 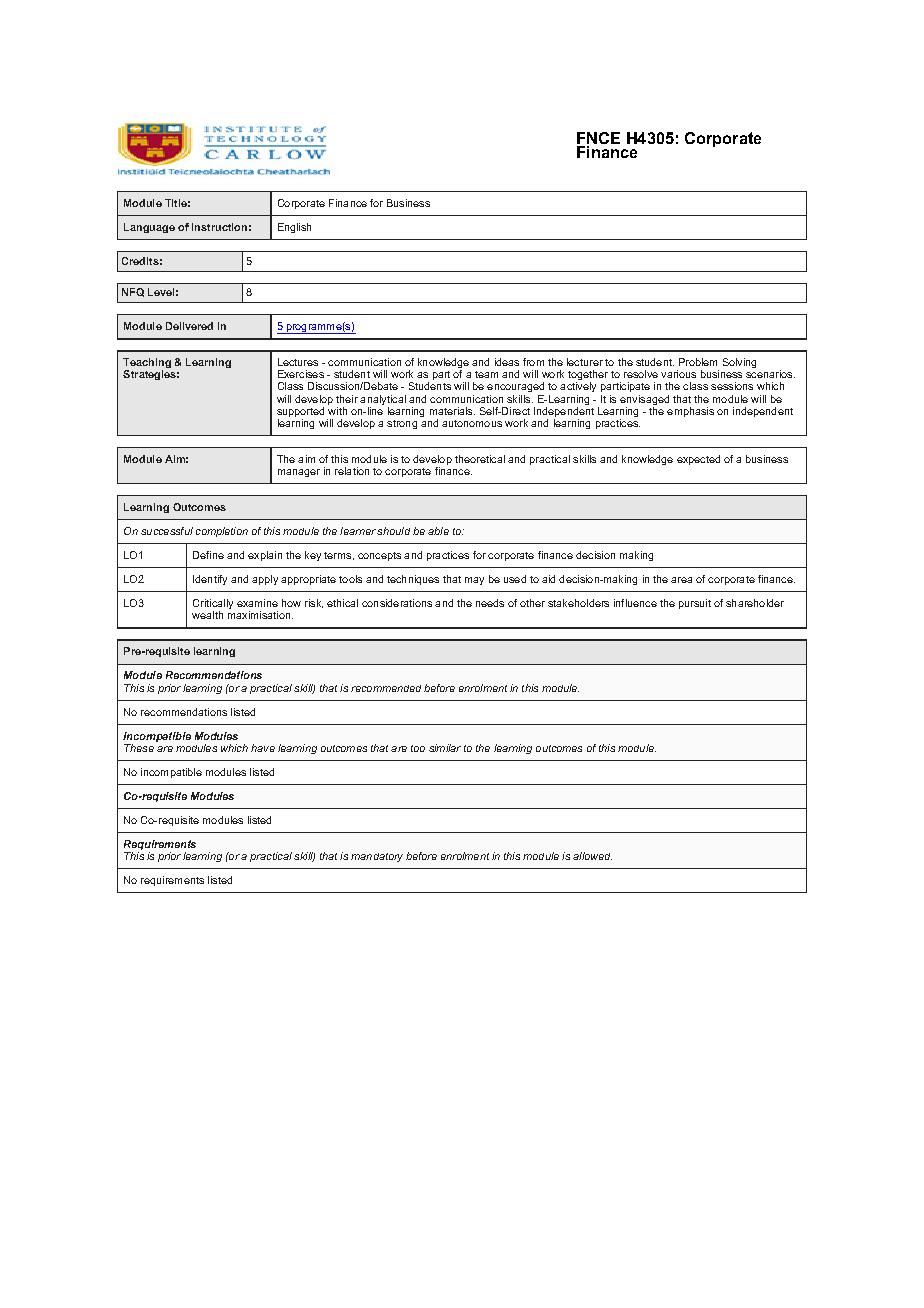 I want to click on manager, so click(x=299, y=473).
